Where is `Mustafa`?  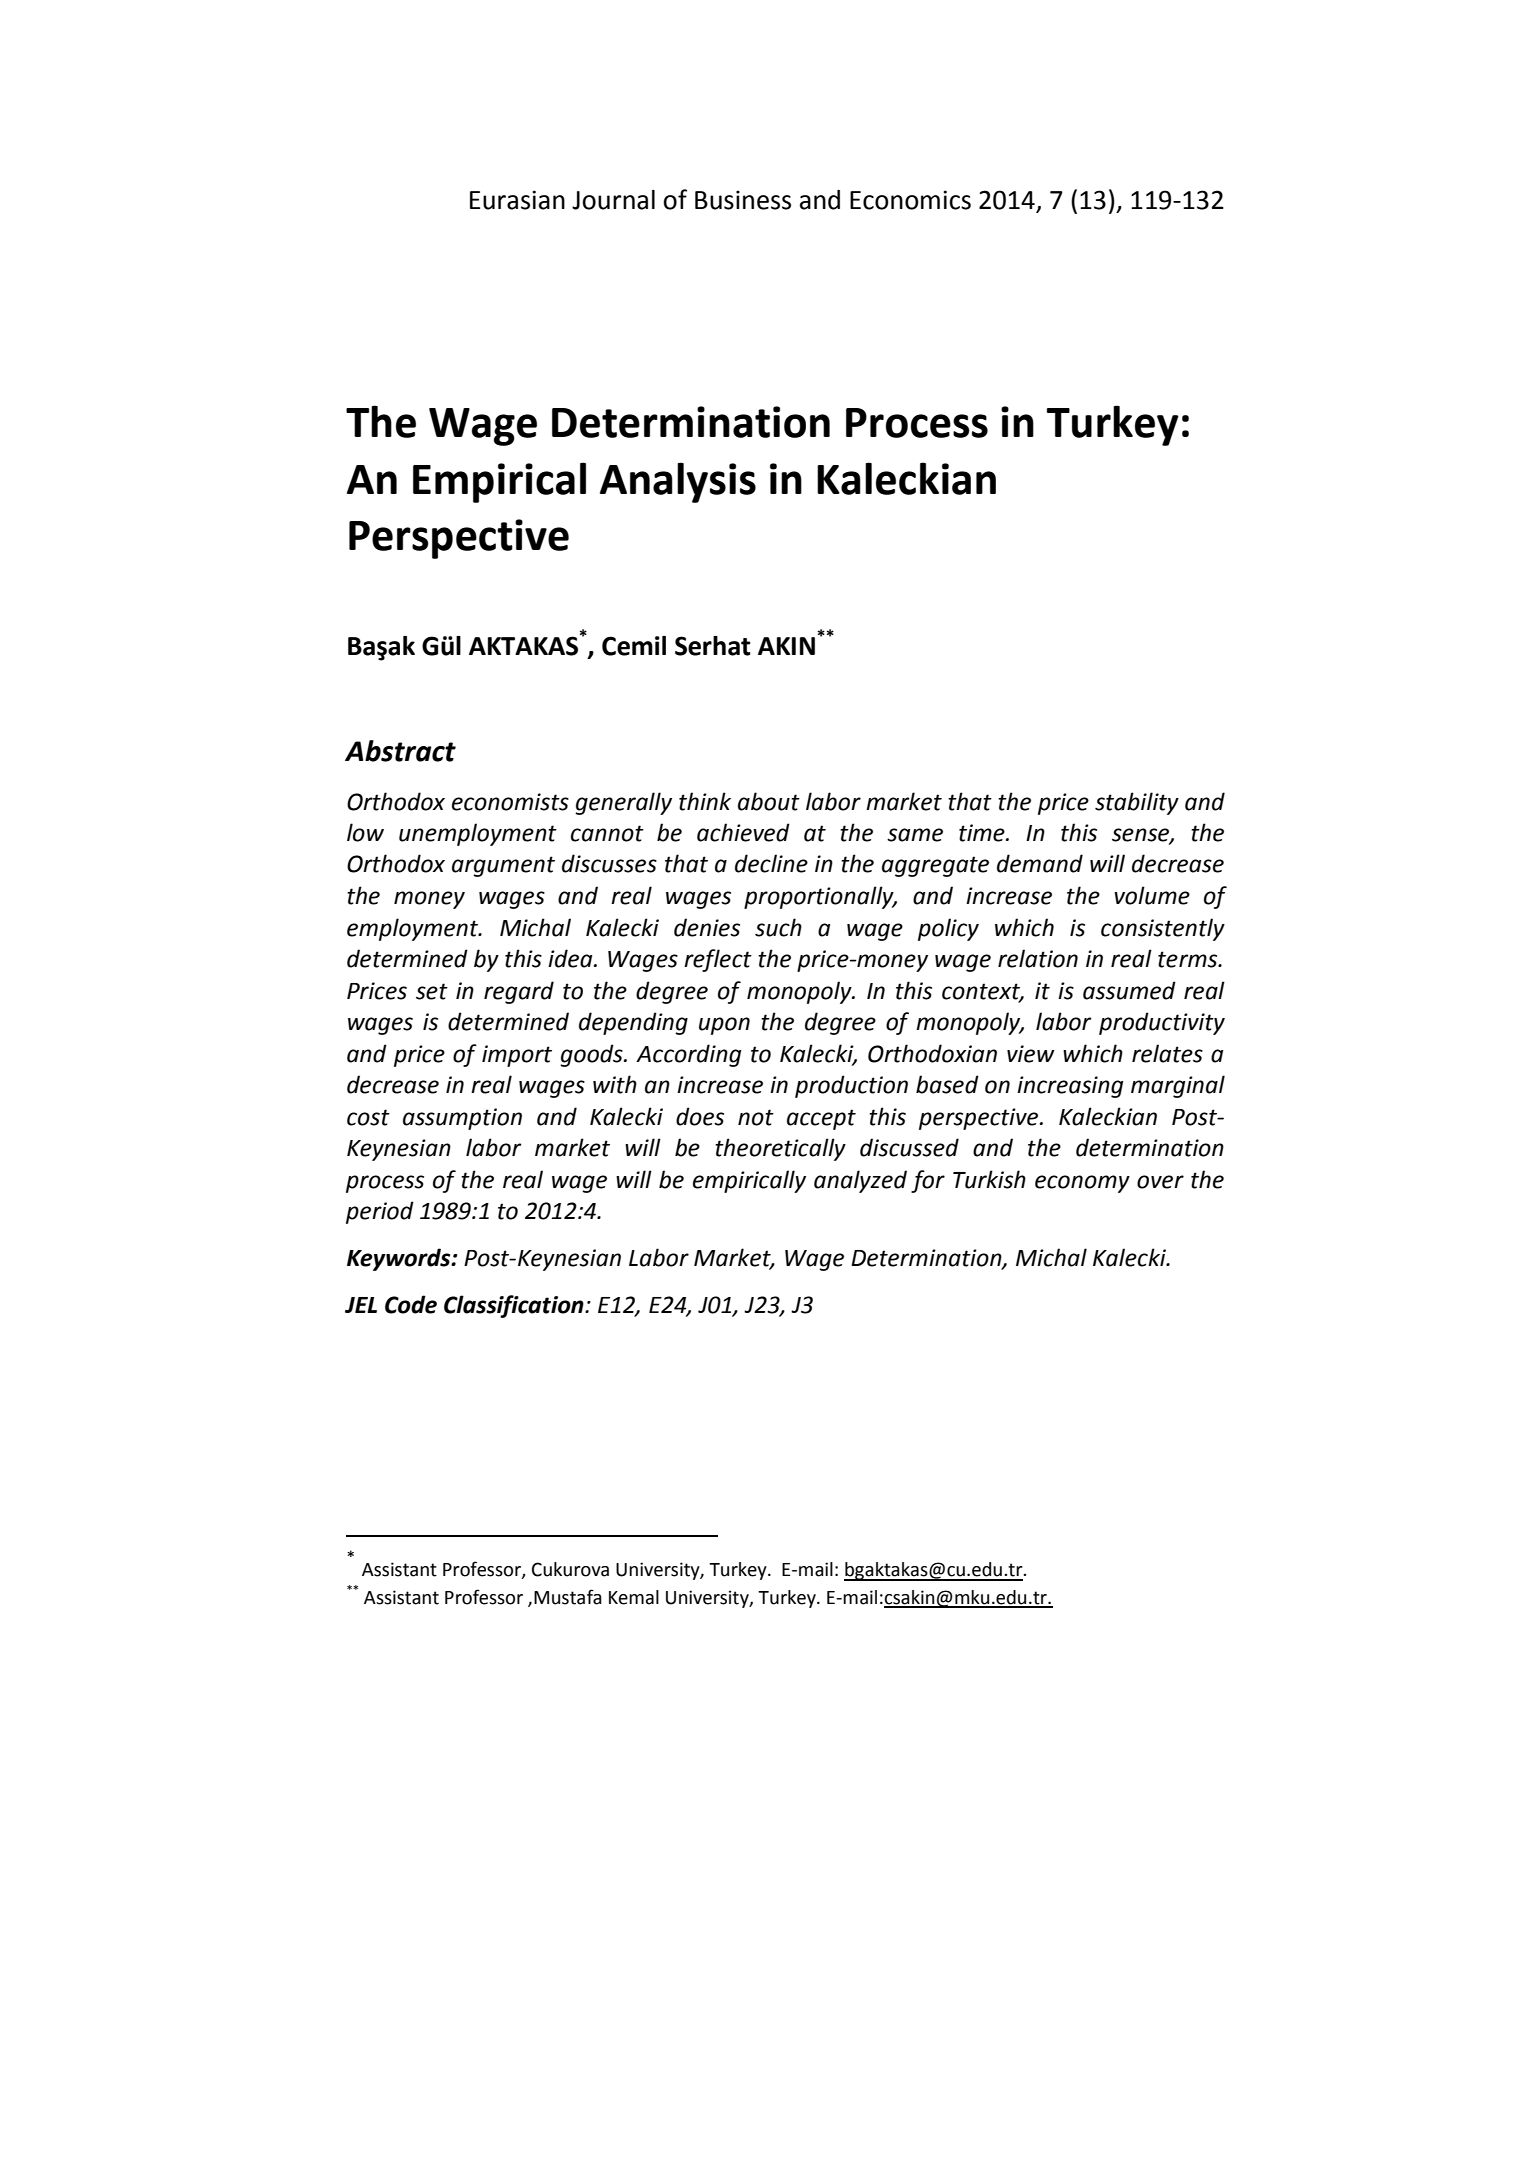
Mustafa is located at coordinates (568, 1597).
